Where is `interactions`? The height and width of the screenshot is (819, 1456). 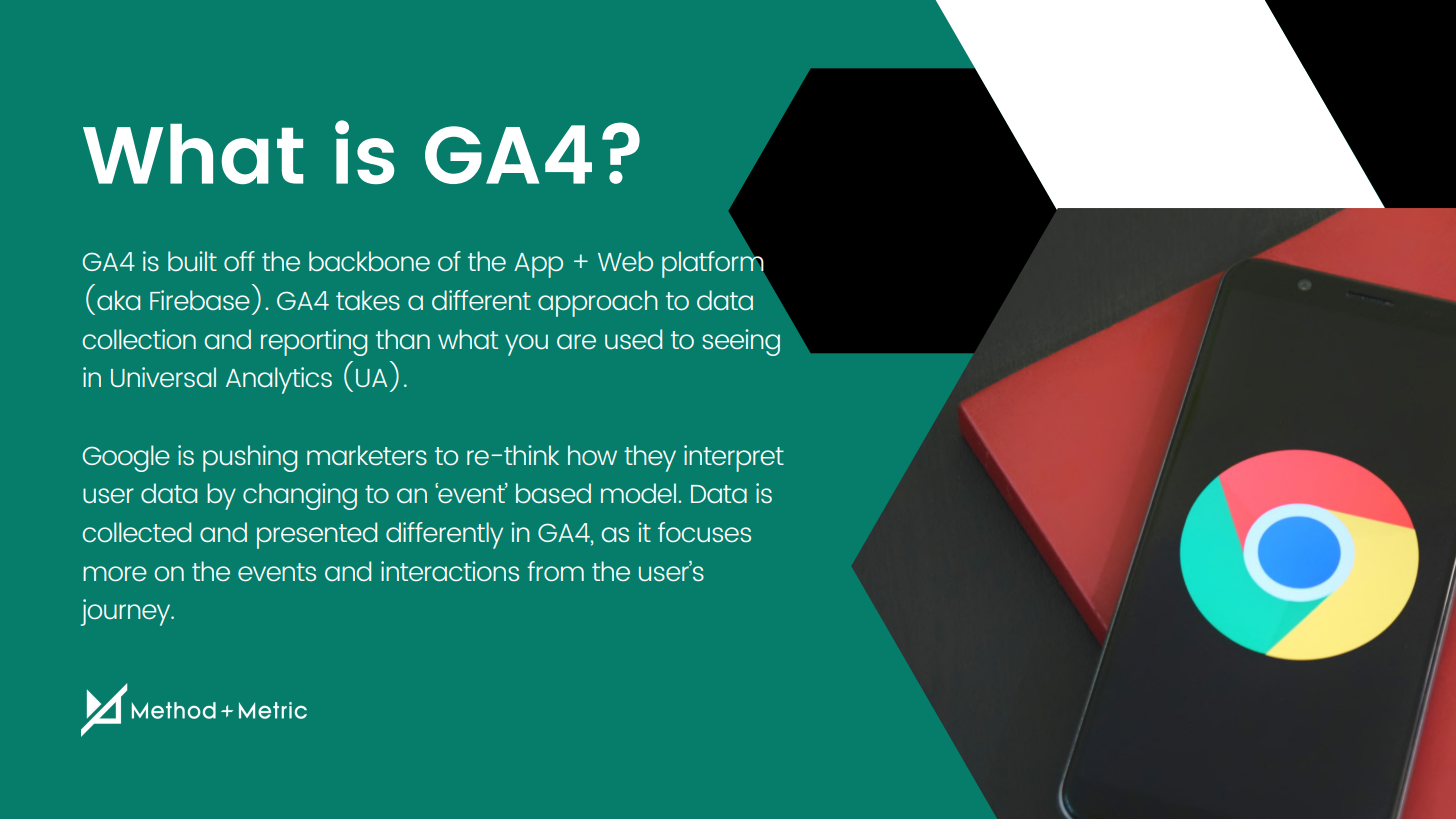
interactions is located at coordinates (450, 571).
